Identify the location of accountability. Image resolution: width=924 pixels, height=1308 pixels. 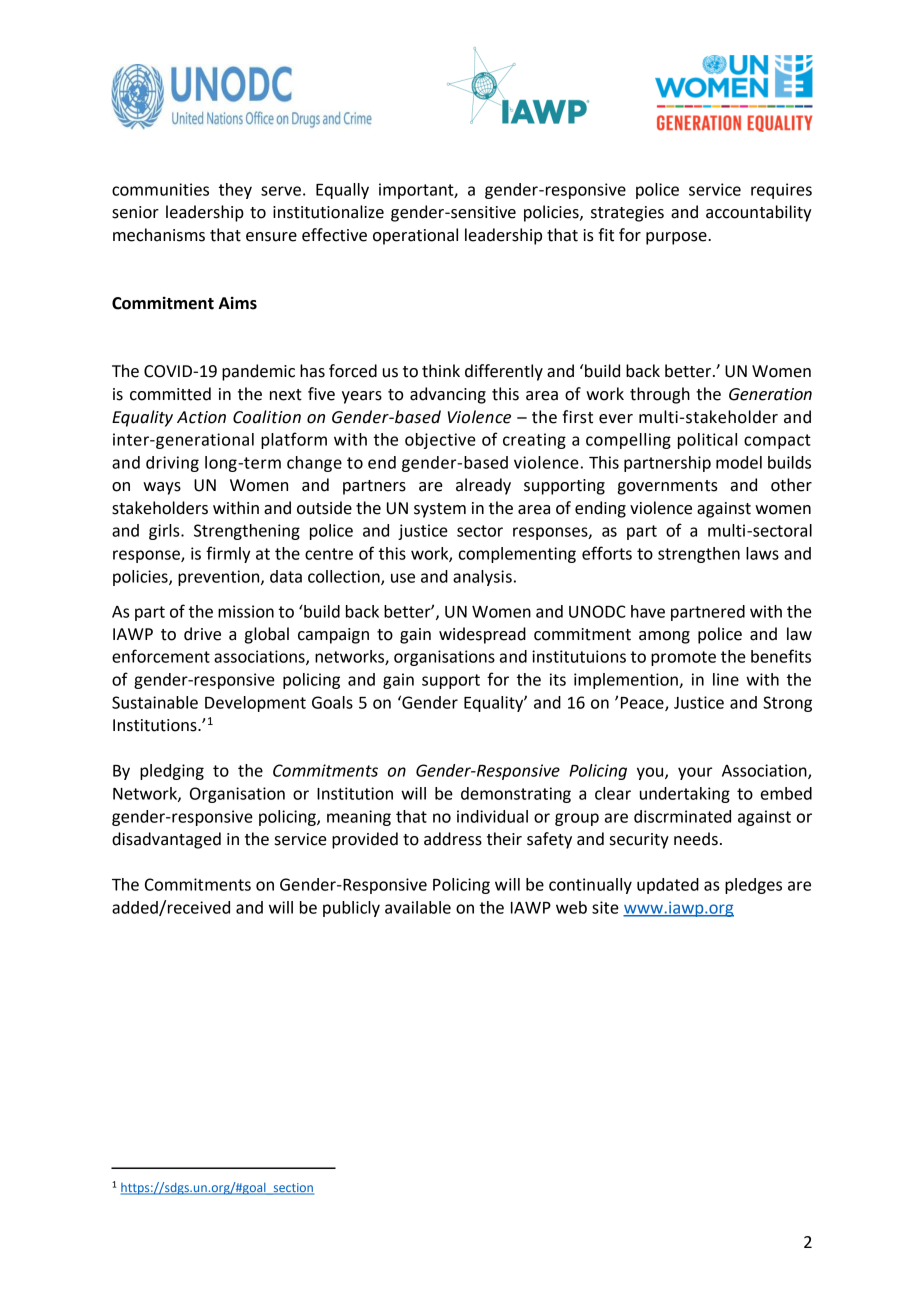
(758, 213).
